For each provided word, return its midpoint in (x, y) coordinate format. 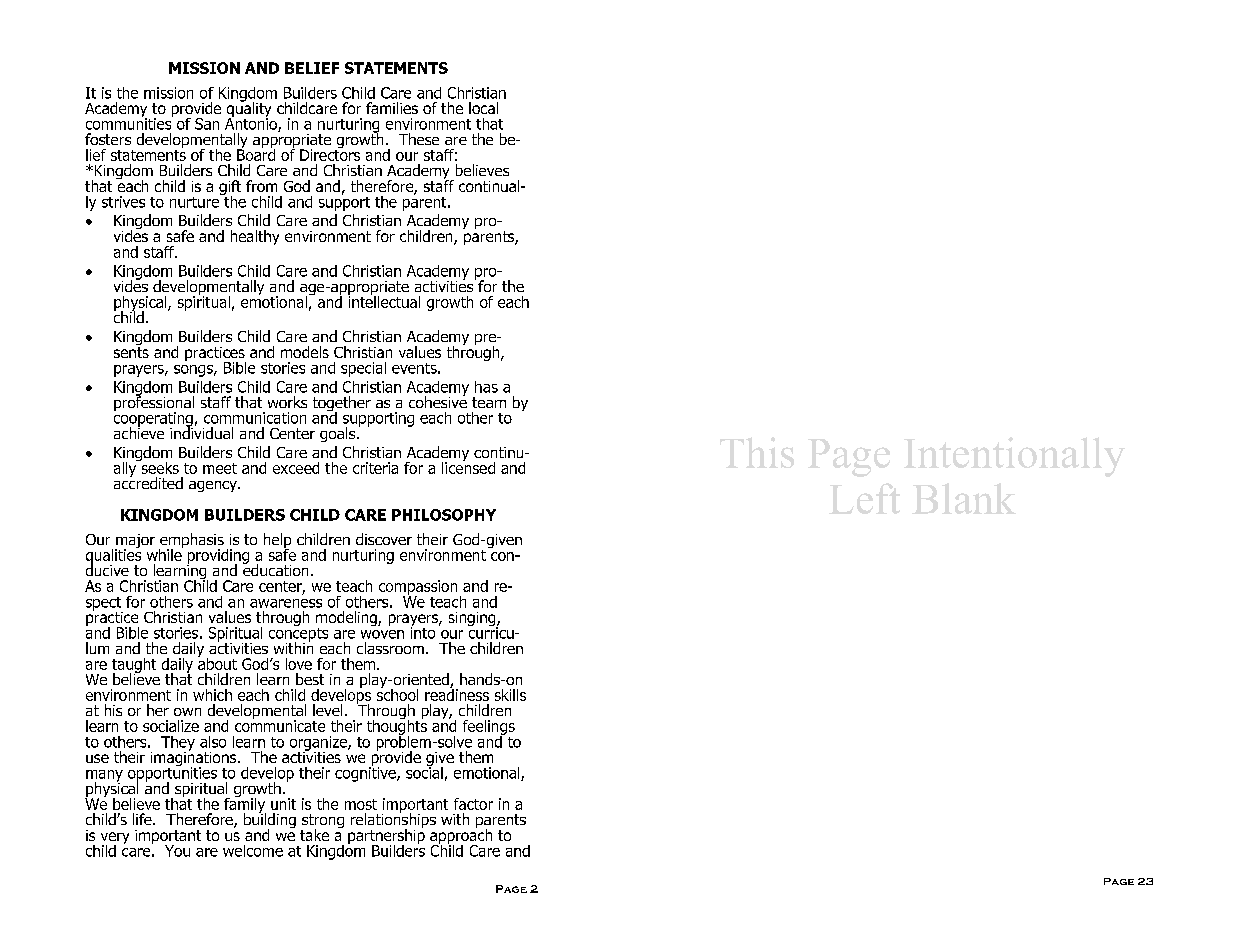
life (143, 819)
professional (154, 404)
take (314, 835)
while (165, 553)
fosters (108, 139)
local (483, 108)
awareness (286, 603)
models (305, 352)
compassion (418, 588)
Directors (330, 154)
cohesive (438, 401)
